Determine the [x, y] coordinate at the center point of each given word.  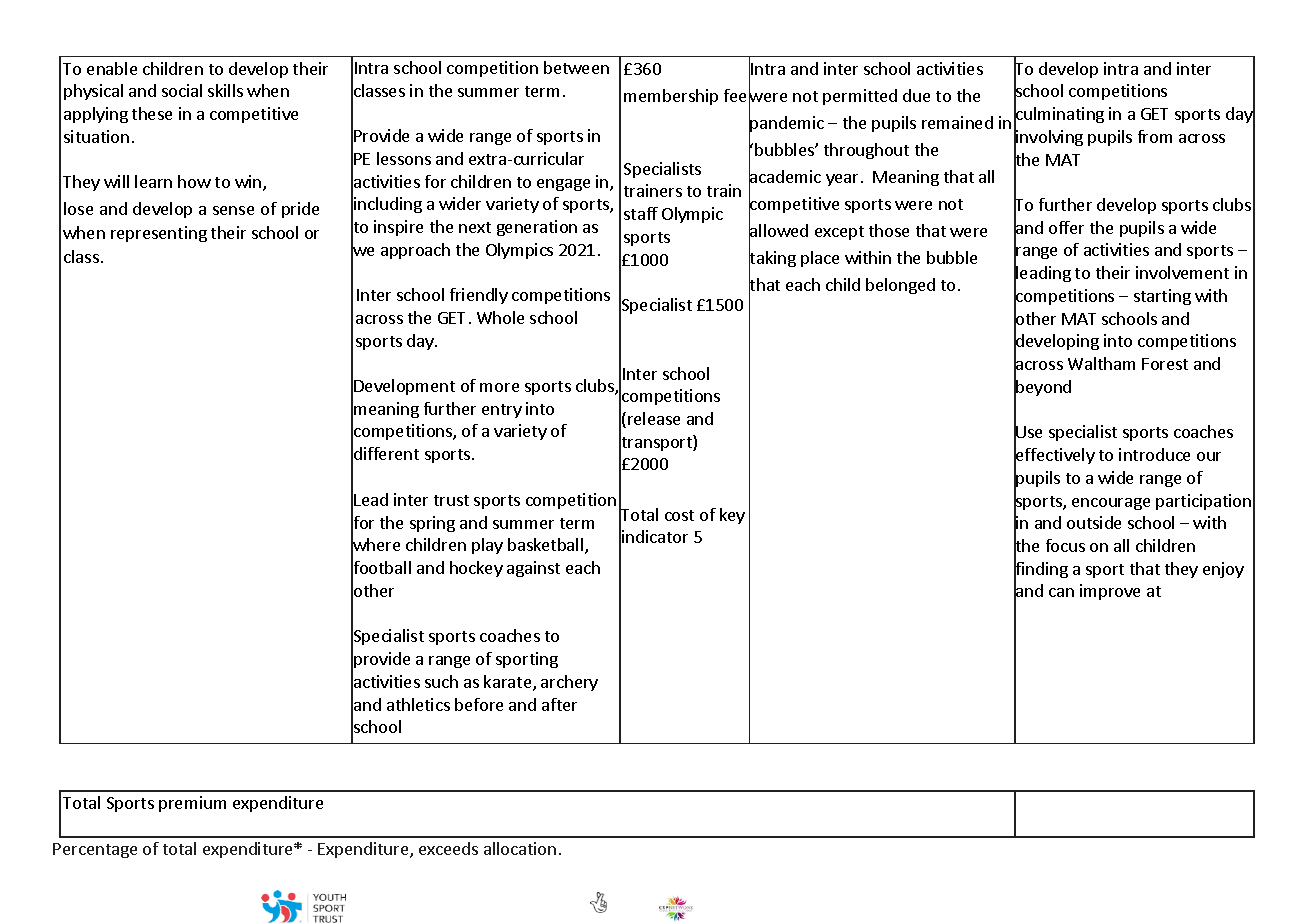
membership [671, 97]
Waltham [1101, 363]
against [533, 569]
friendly [479, 296]
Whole [500, 317]
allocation [520, 848]
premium [192, 804]
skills [225, 90]
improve [1110, 592]
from [1155, 136]
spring [432, 524]
